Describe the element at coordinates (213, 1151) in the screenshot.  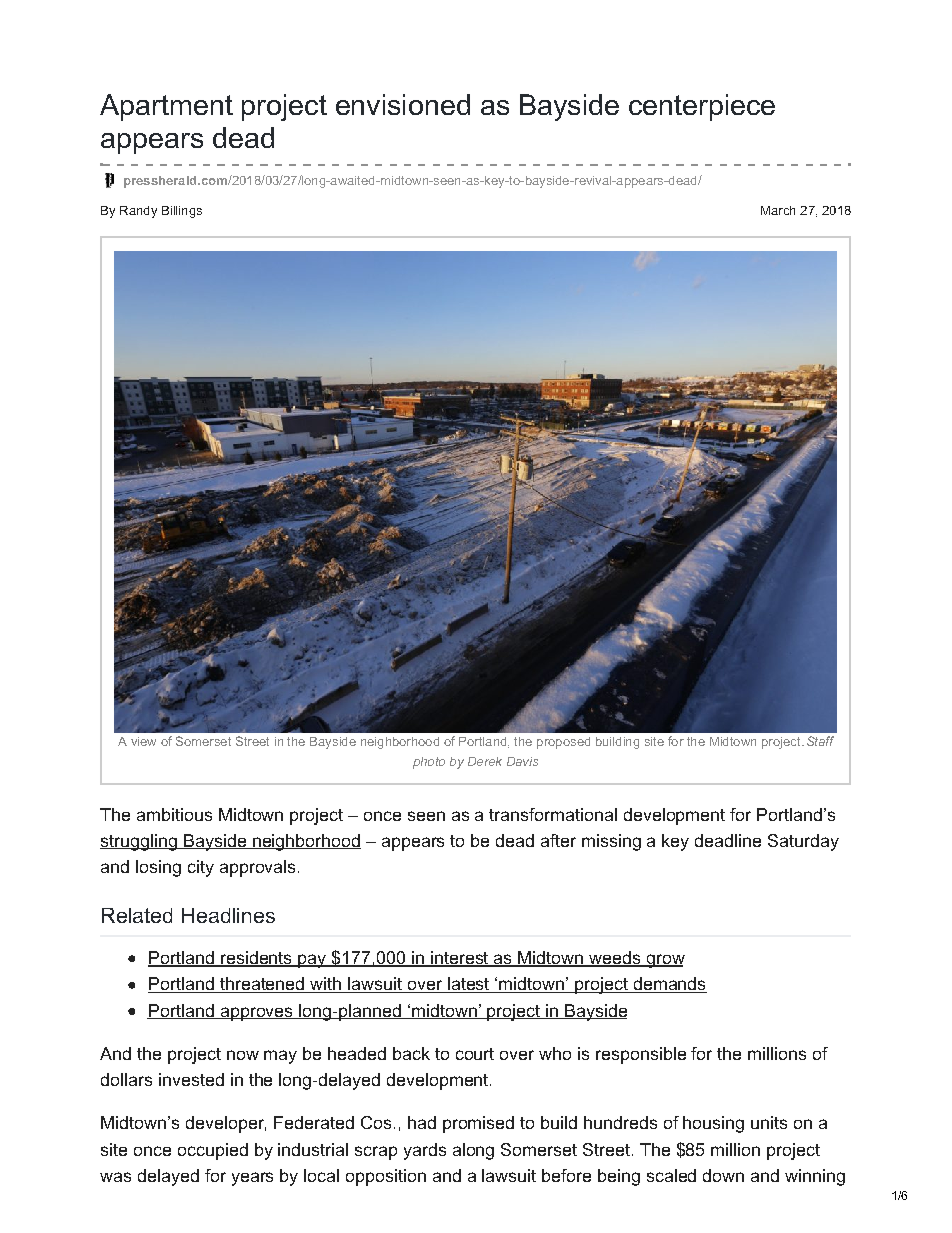
I see `occupied` at that location.
